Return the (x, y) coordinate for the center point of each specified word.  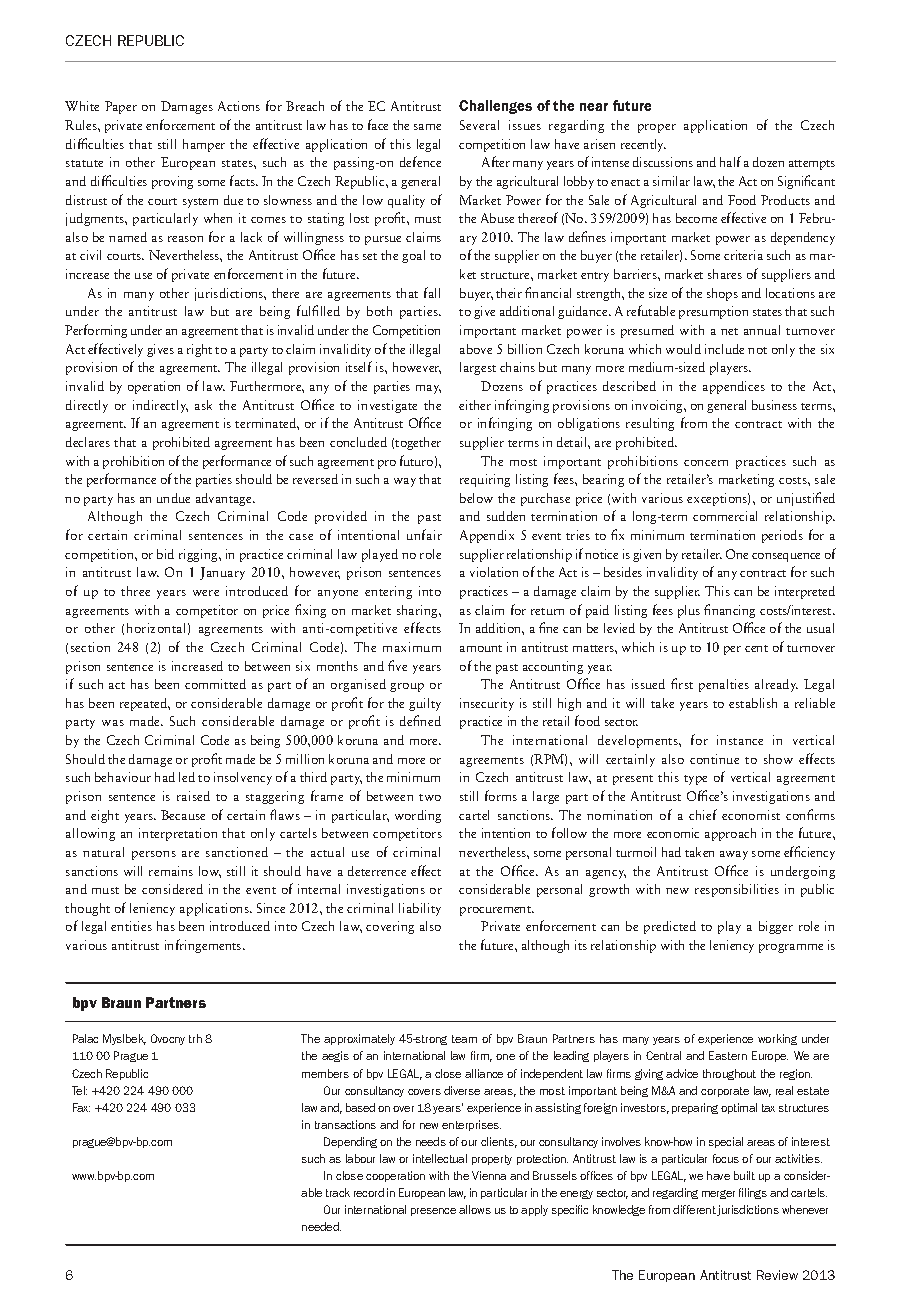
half (730, 161)
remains (171, 871)
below (476, 498)
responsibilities (737, 890)
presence (433, 1212)
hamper (204, 145)
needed (321, 1226)
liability (420, 909)
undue (173, 498)
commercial (725, 516)
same (427, 127)
